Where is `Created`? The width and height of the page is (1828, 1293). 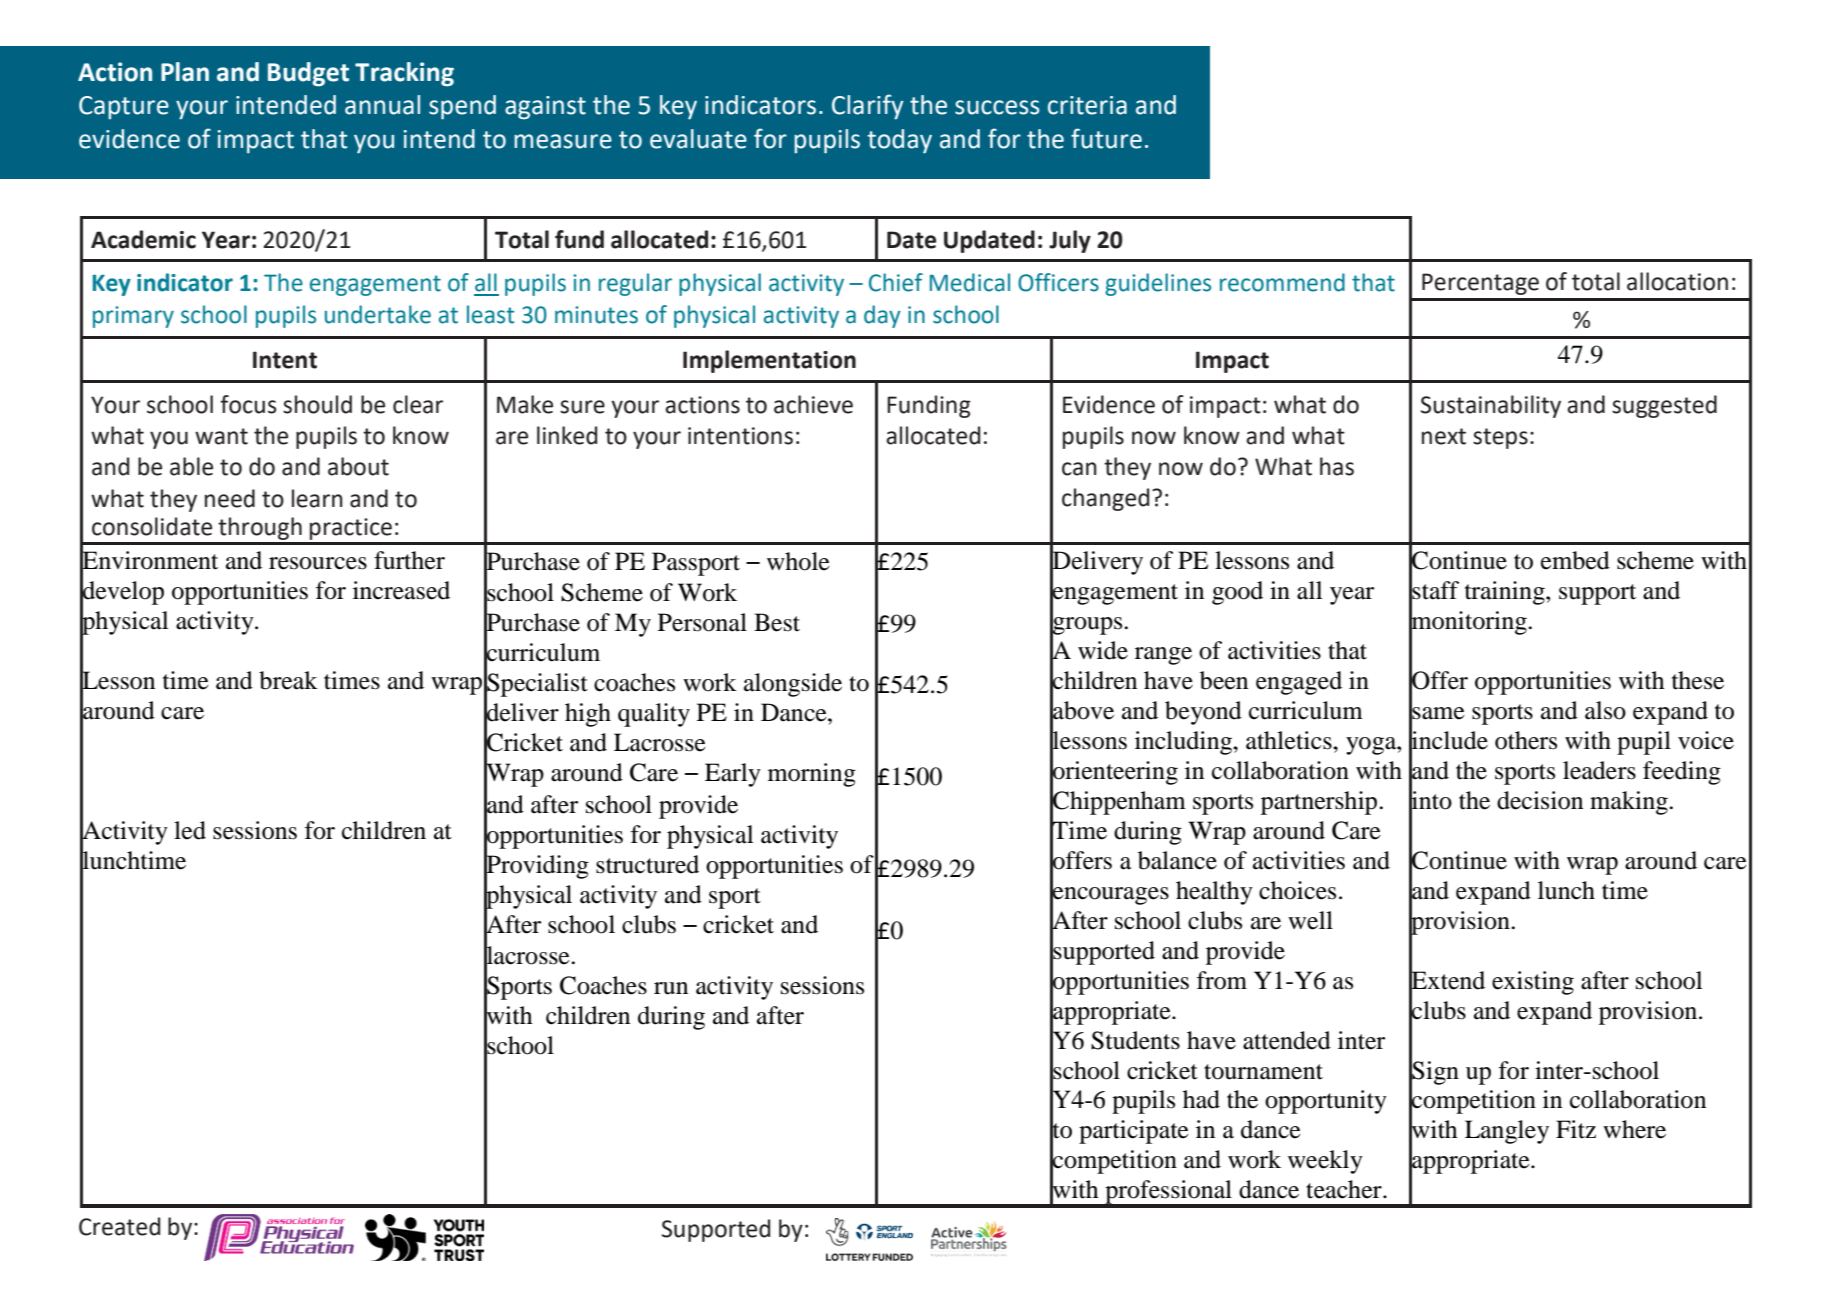
Created is located at coordinates (119, 1226).
